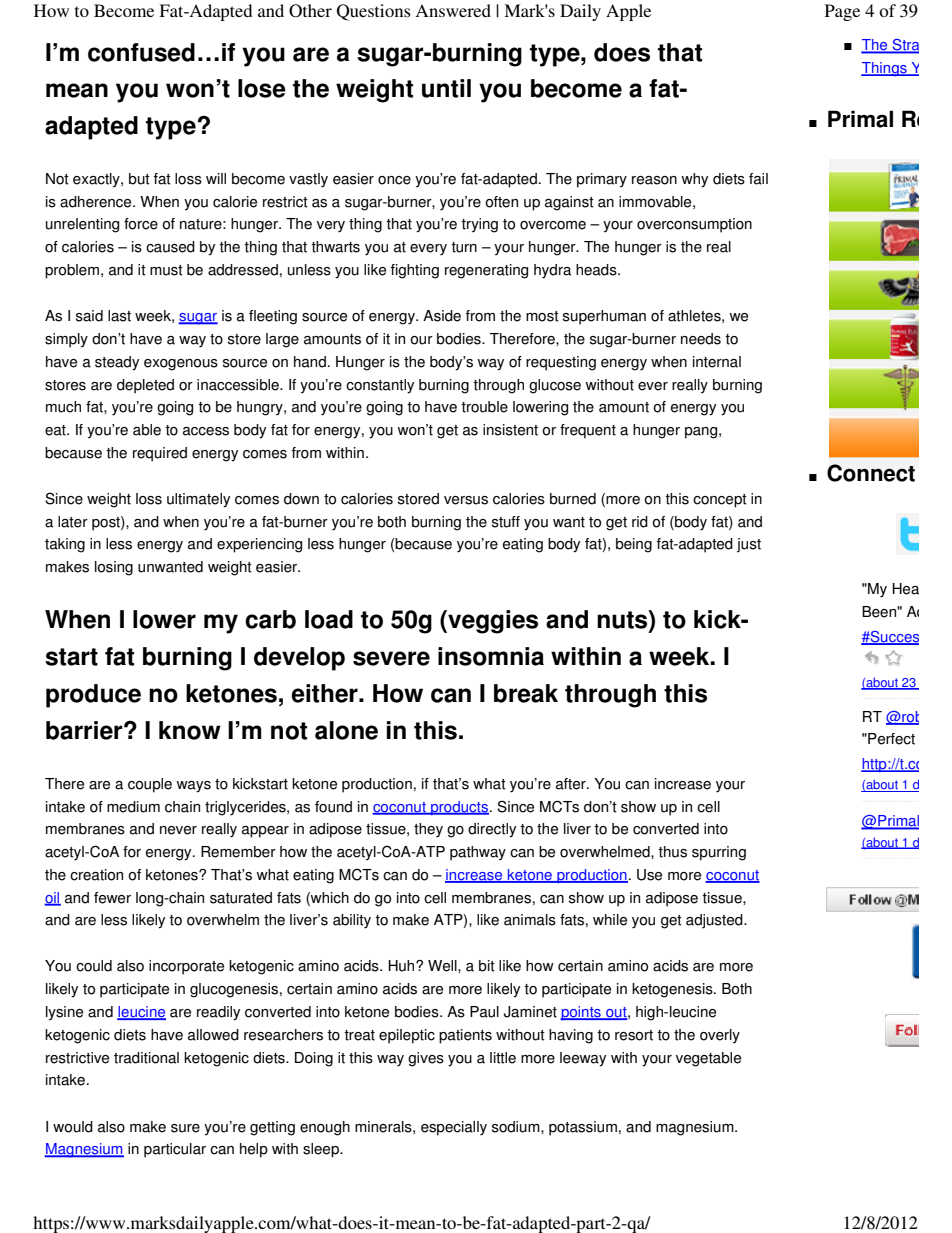 This page has height=1233, width=952. I want to click on last, so click(119, 316).
